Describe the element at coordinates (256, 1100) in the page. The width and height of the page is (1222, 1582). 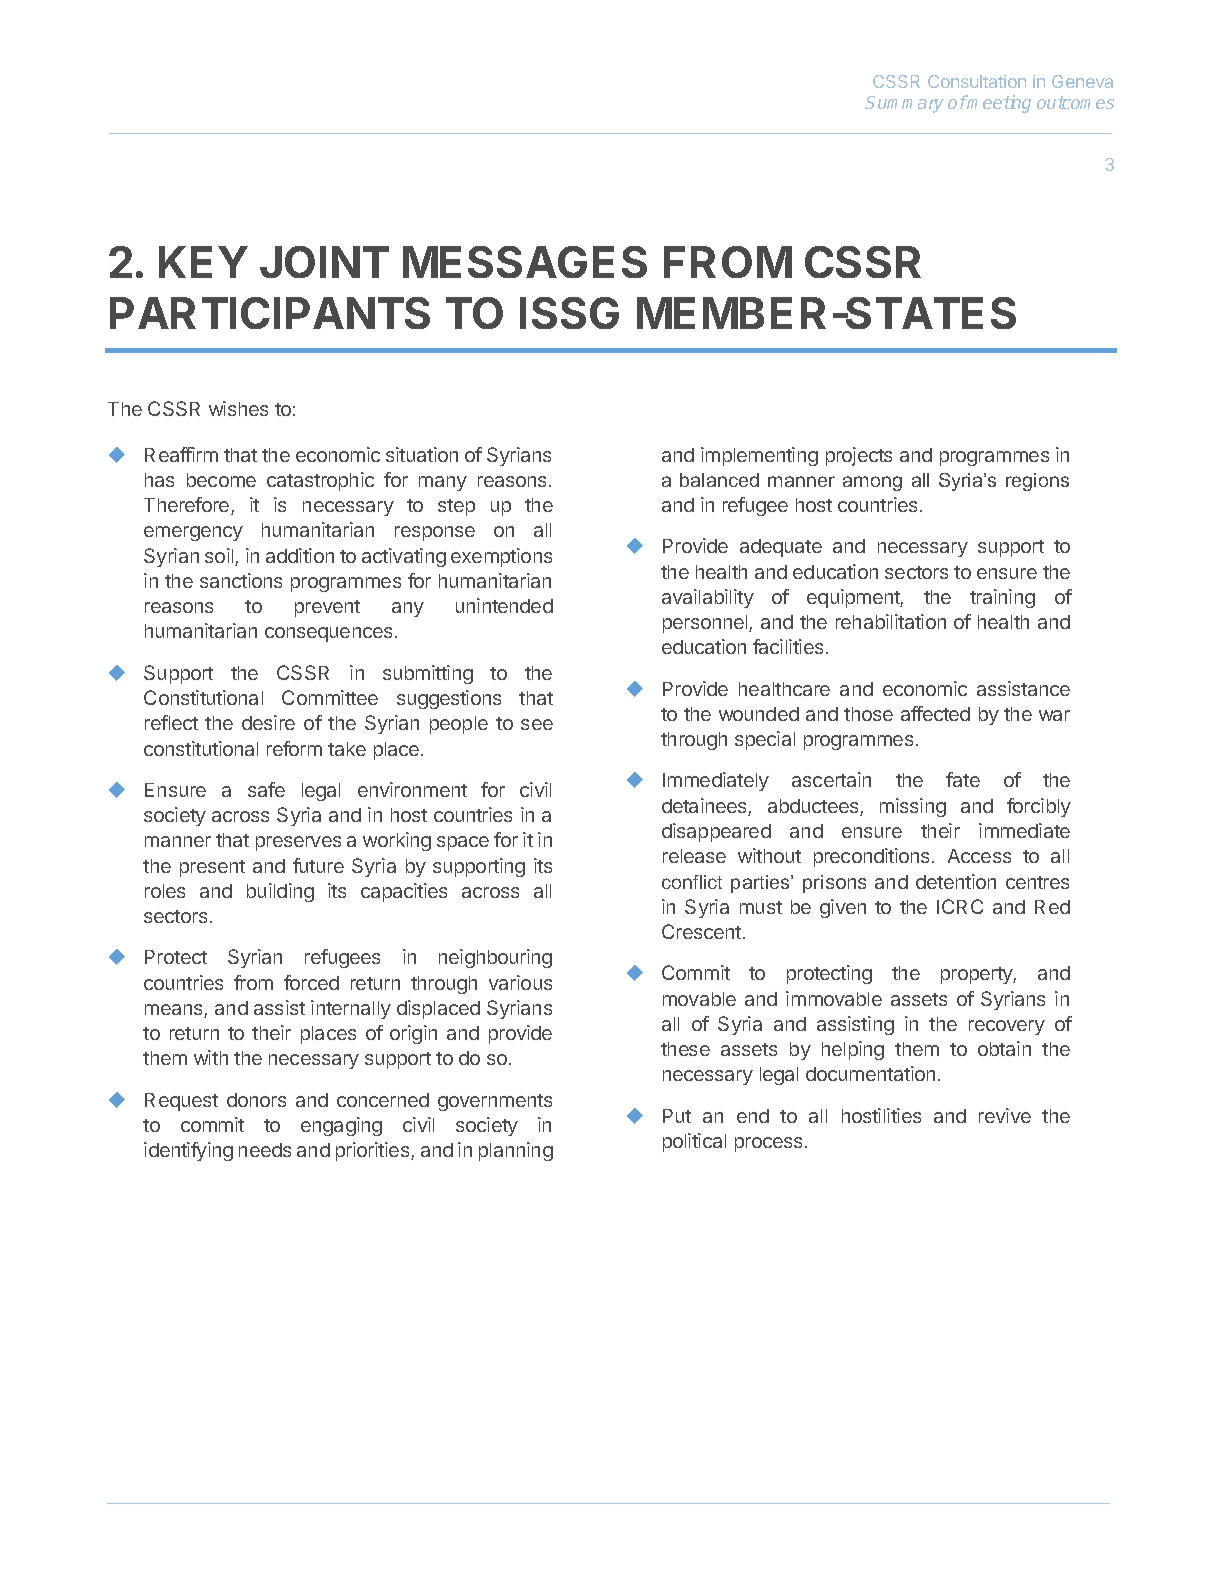
I see `donors` at that location.
